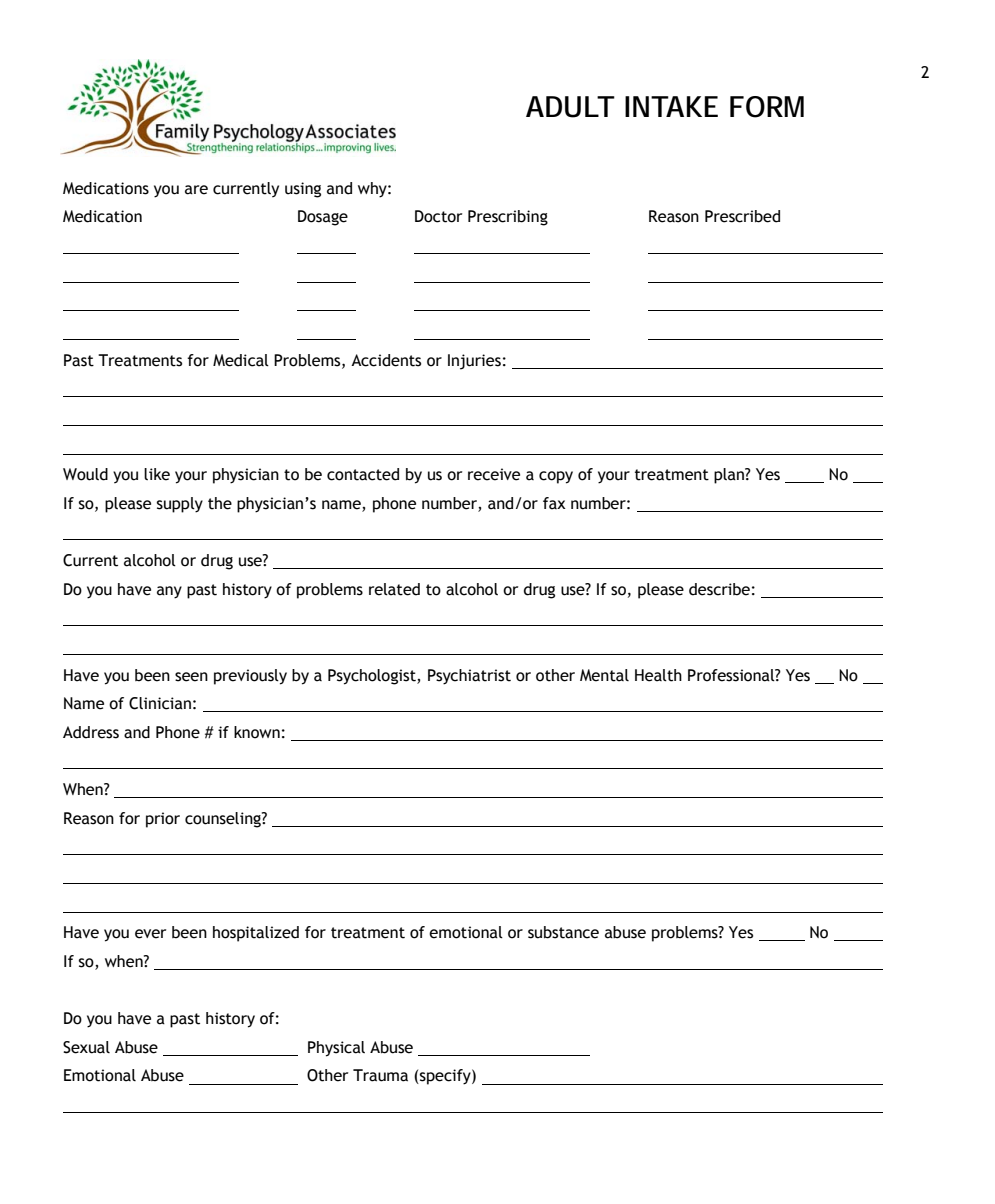 Image resolution: width=995 pixels, height=1204 pixels. I want to click on INTAKE, so click(671, 106).
